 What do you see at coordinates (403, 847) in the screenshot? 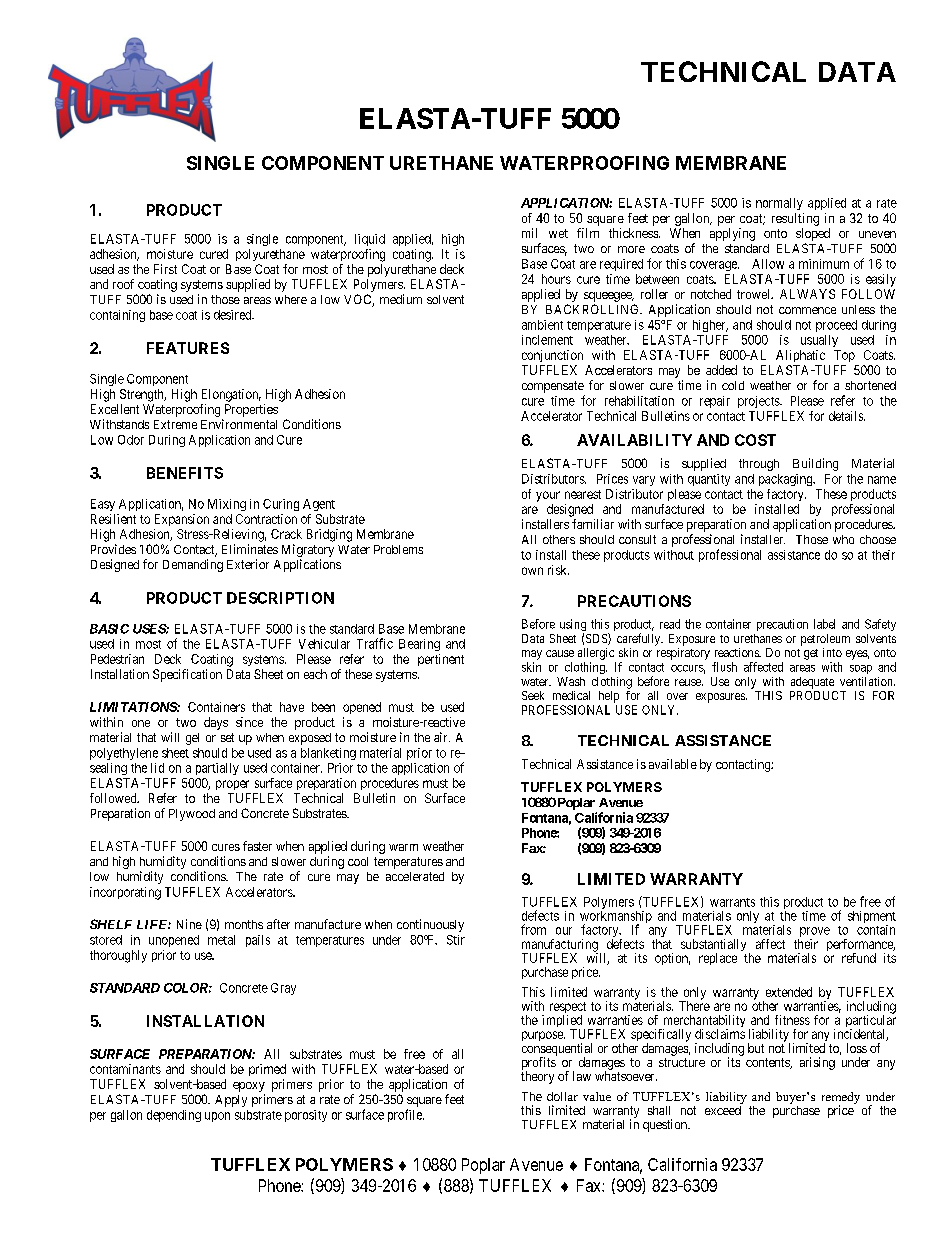
I see `warm` at bounding box center [403, 847].
